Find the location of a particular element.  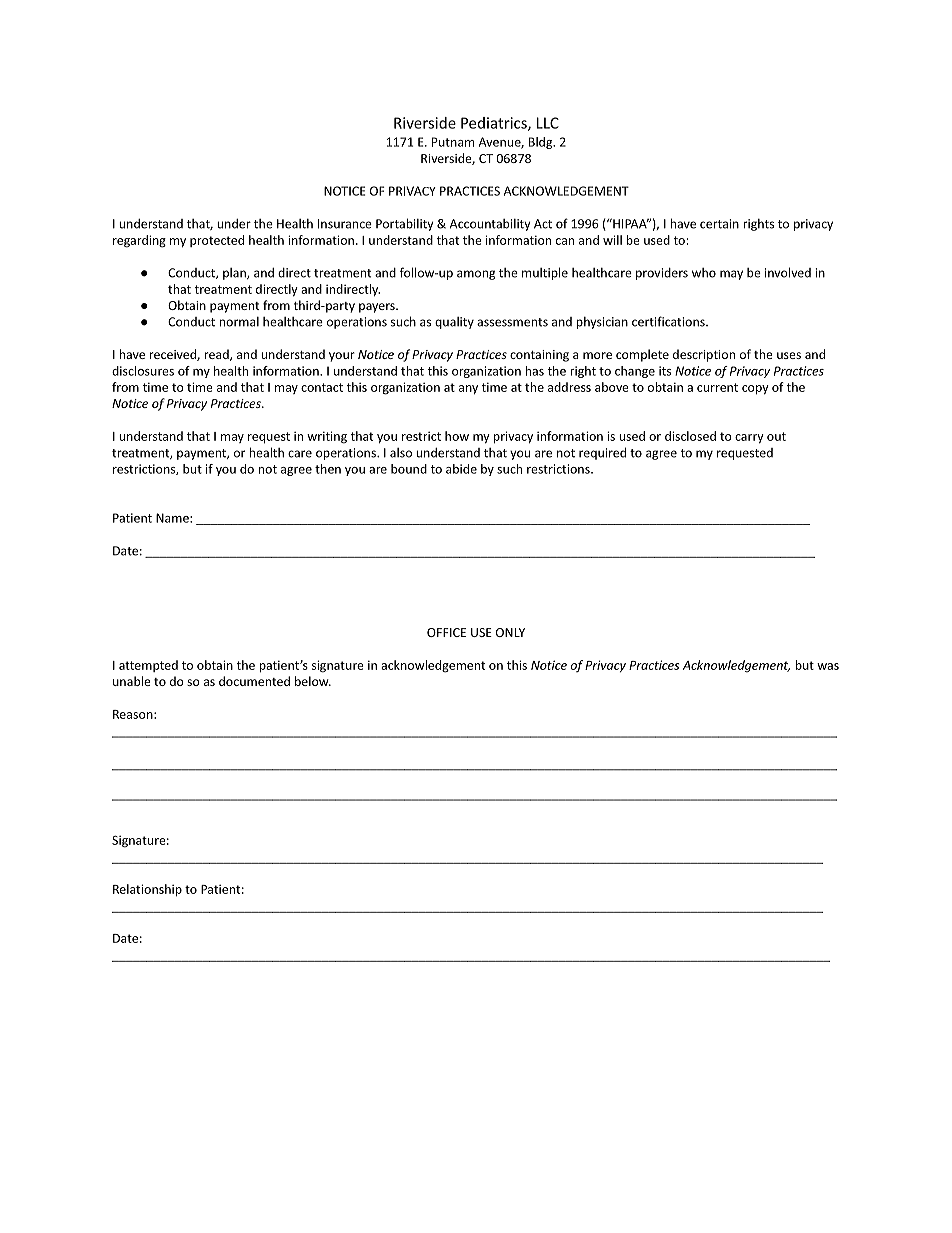

was is located at coordinates (828, 666).
